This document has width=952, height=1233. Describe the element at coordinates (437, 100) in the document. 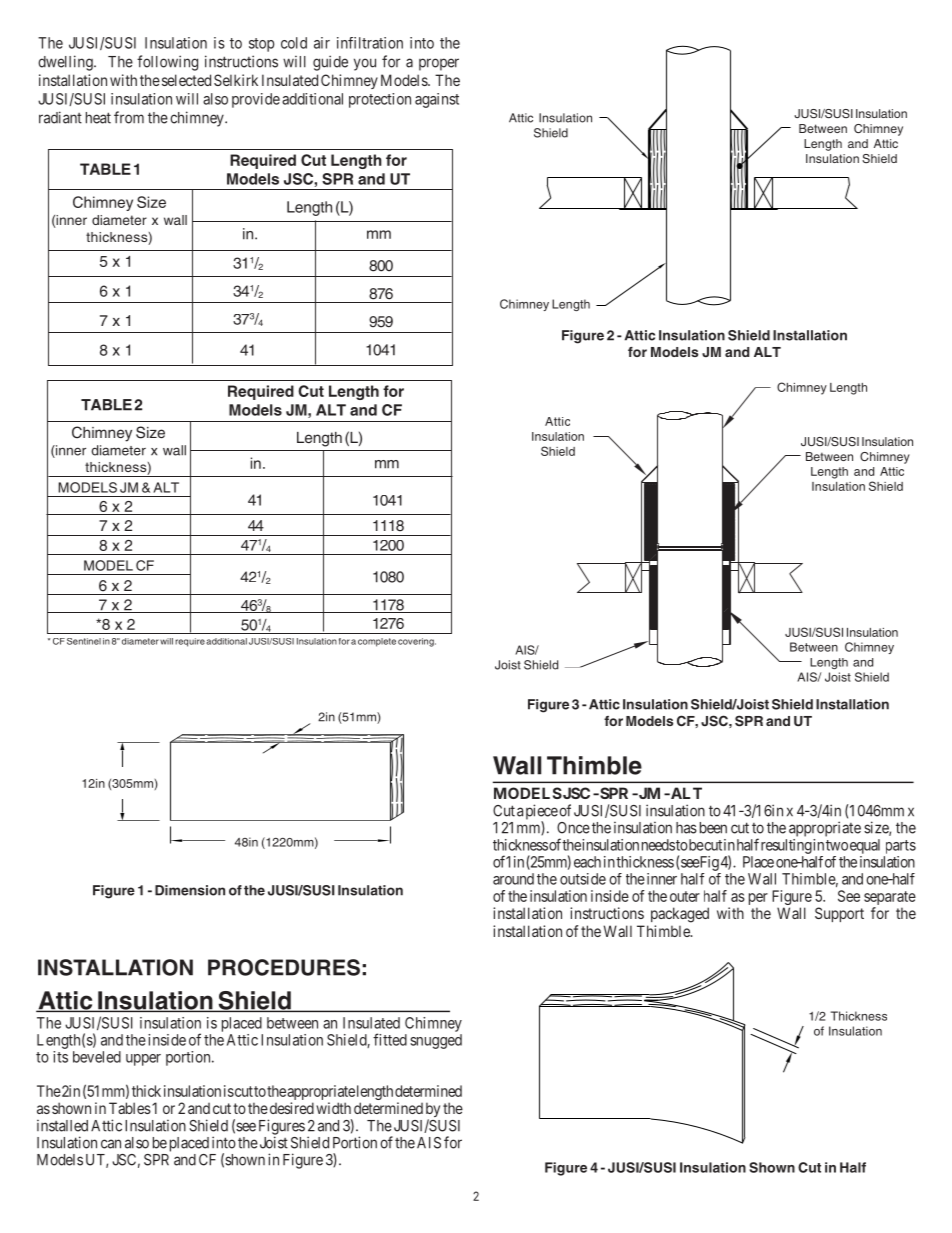

I see `against` at that location.
